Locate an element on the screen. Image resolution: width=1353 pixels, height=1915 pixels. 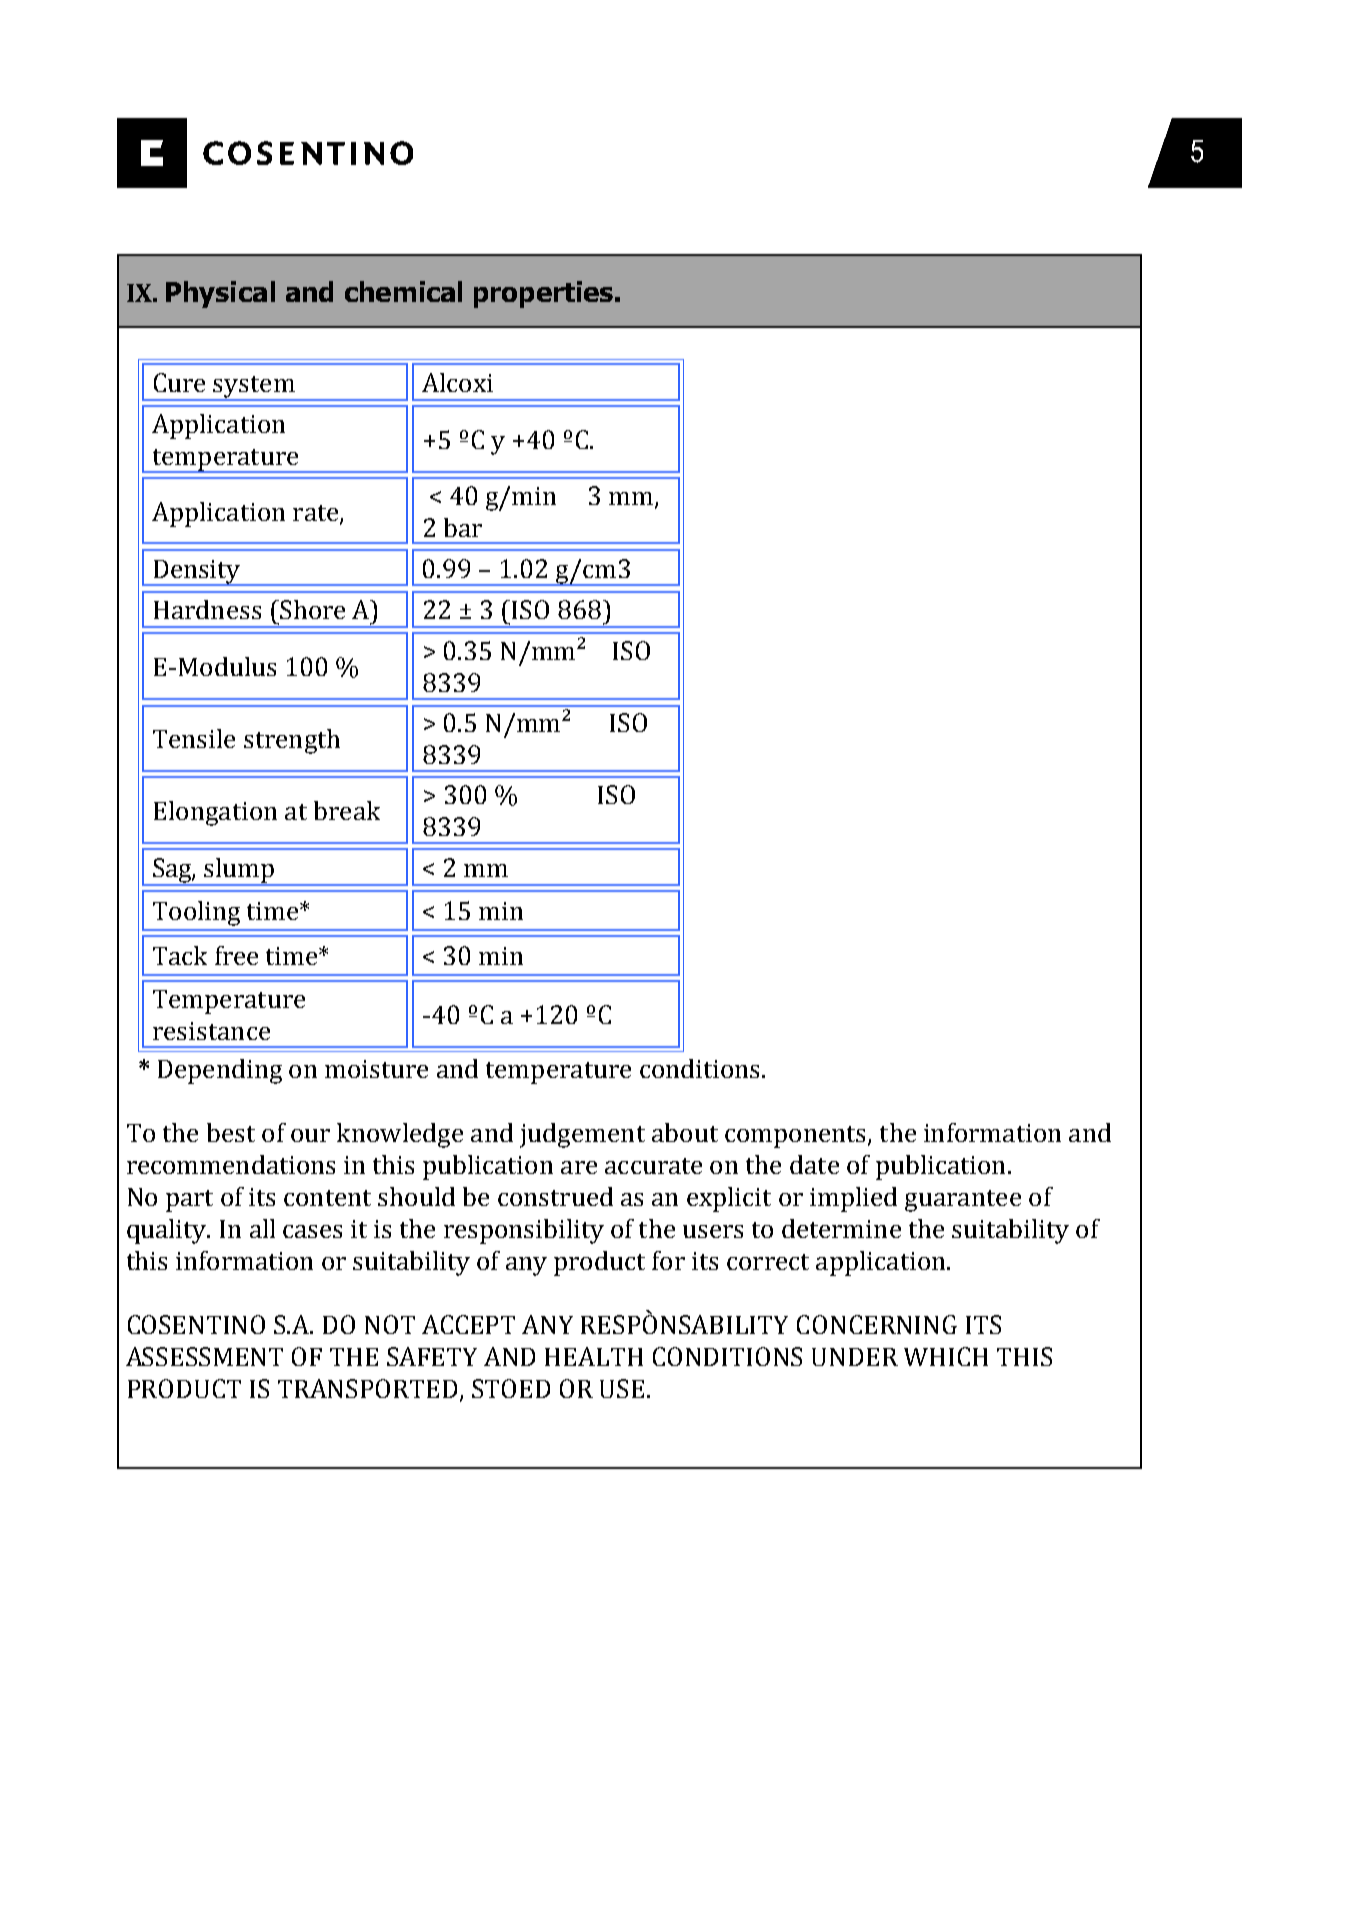
components is located at coordinates (797, 1137).
